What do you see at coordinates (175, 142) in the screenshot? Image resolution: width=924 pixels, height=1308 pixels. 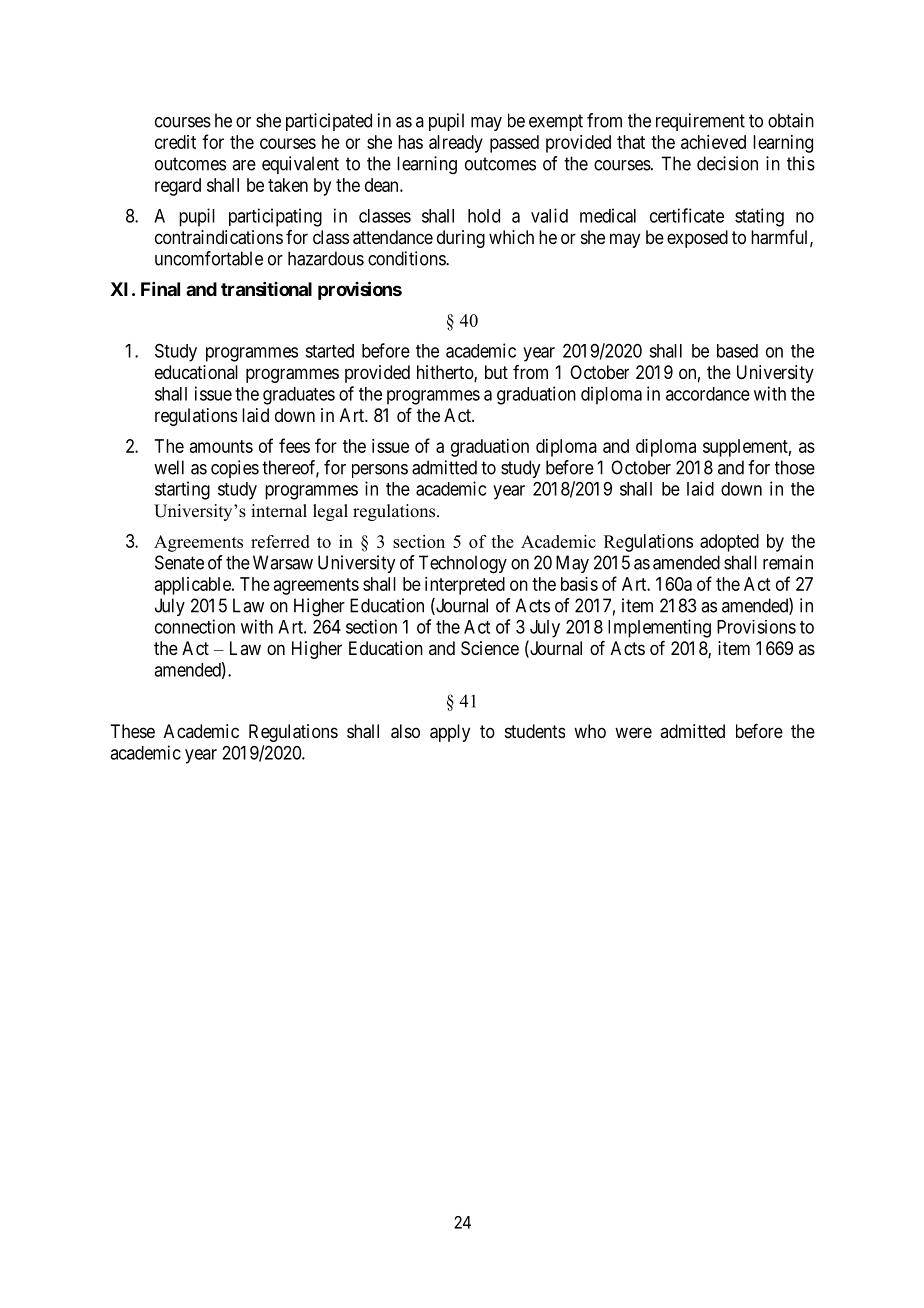 I see `credit` at bounding box center [175, 142].
